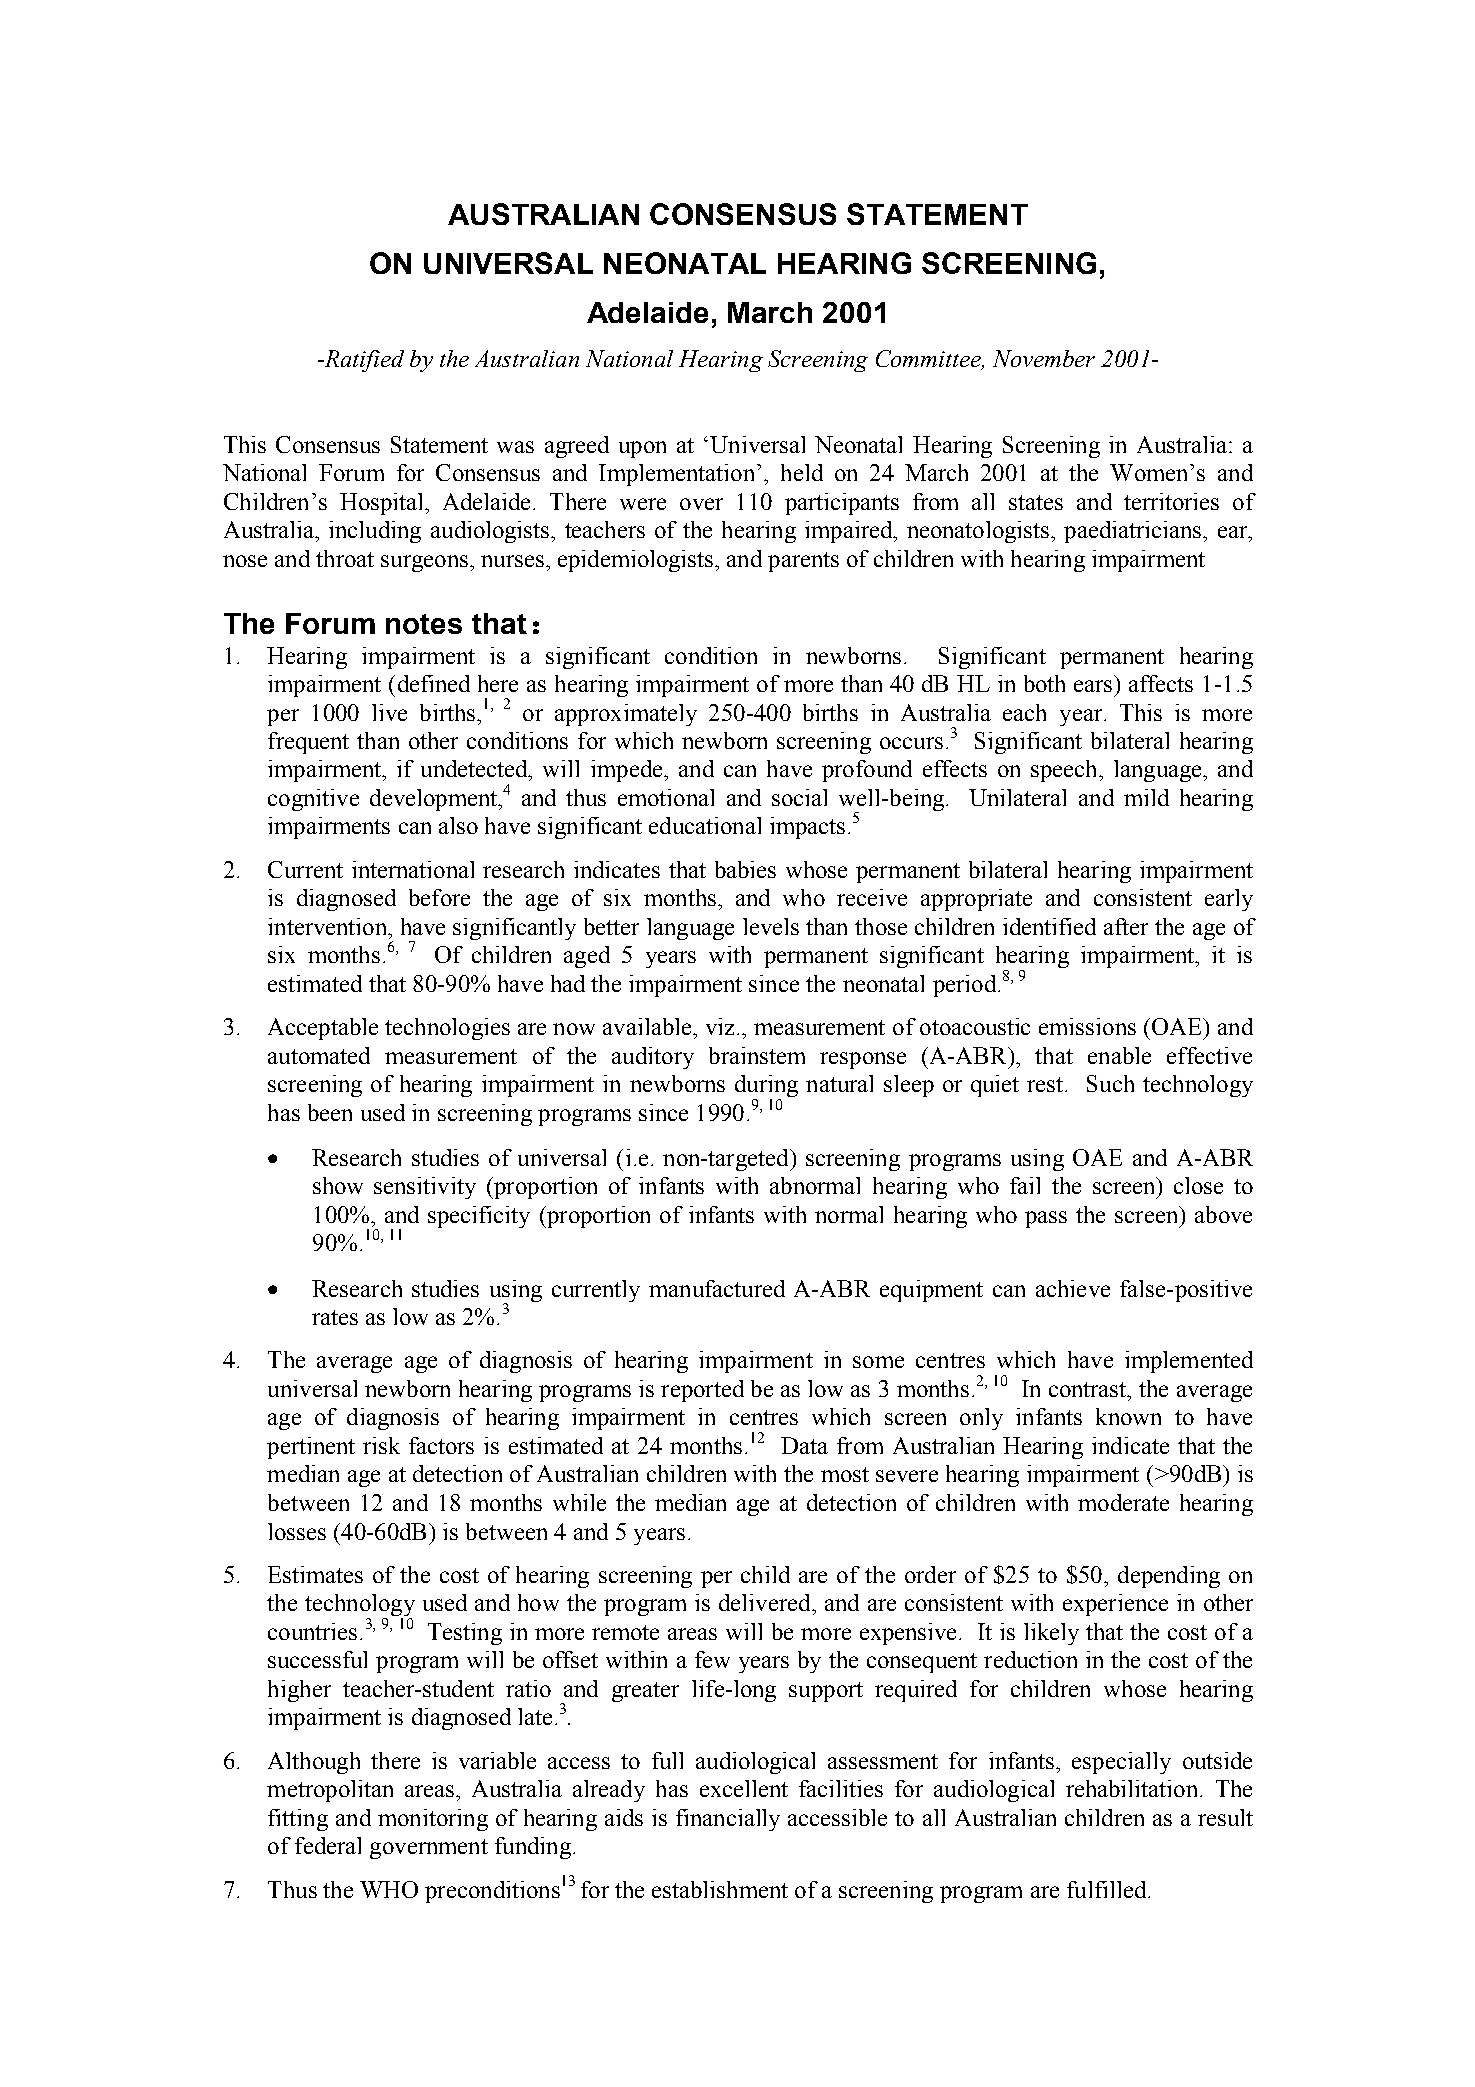 The image size is (1475, 2087). I want to click on moderate, so click(1123, 1502).
